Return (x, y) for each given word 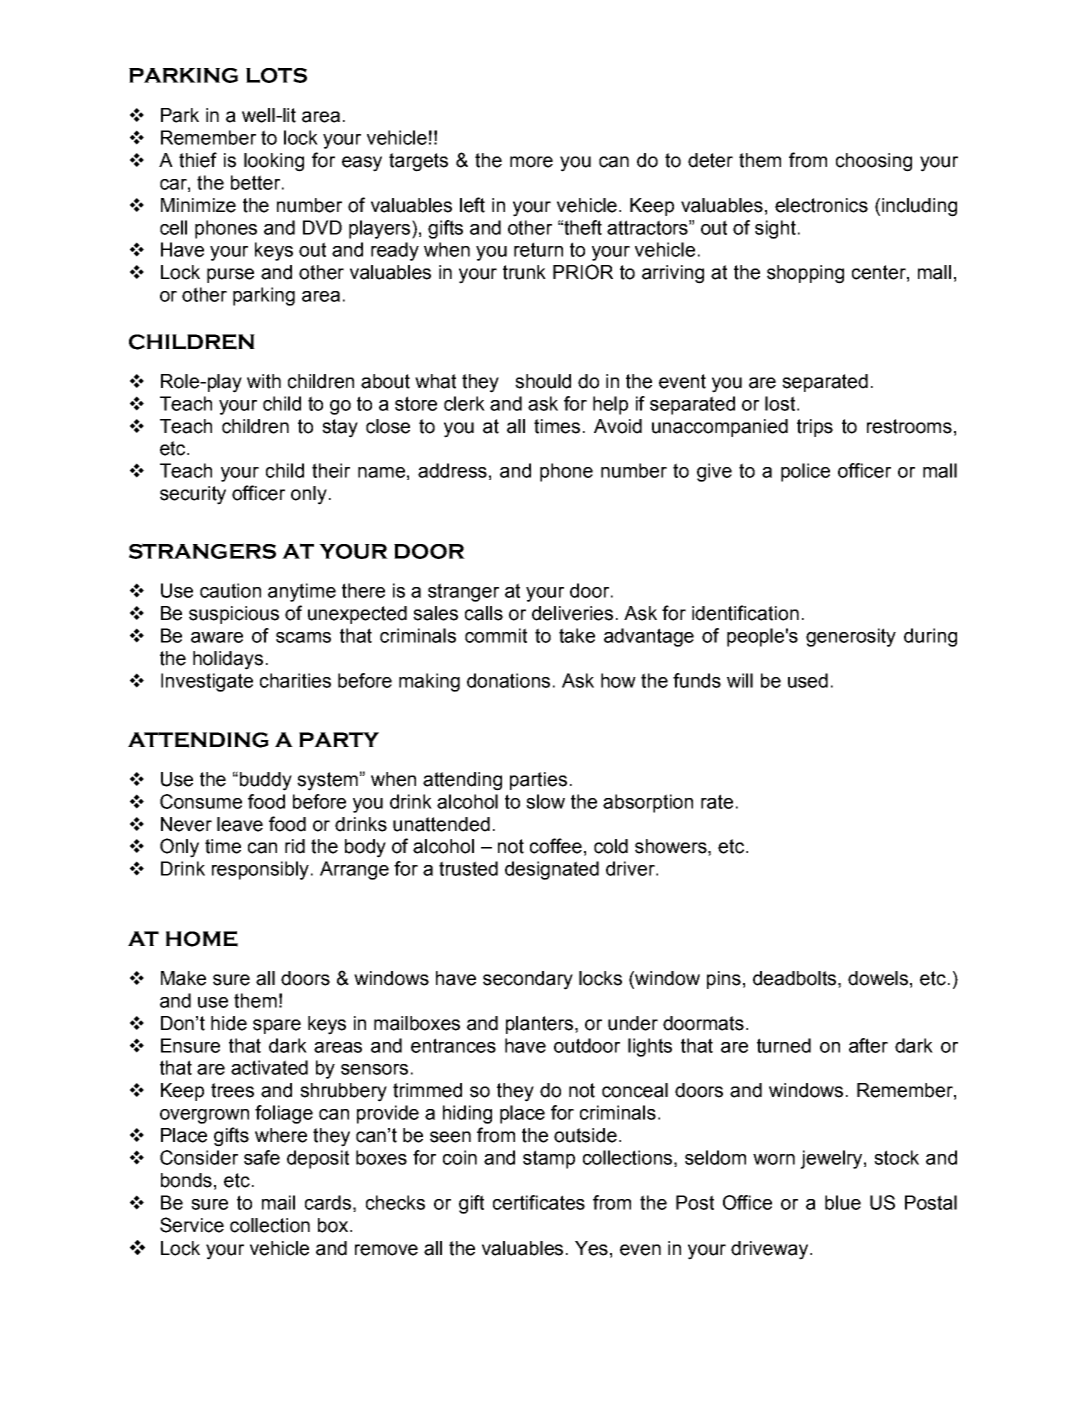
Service (192, 1225)
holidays (228, 660)
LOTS (276, 75)
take (577, 635)
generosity (851, 637)
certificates (539, 1202)
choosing (874, 162)
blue (843, 1202)
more (531, 162)
